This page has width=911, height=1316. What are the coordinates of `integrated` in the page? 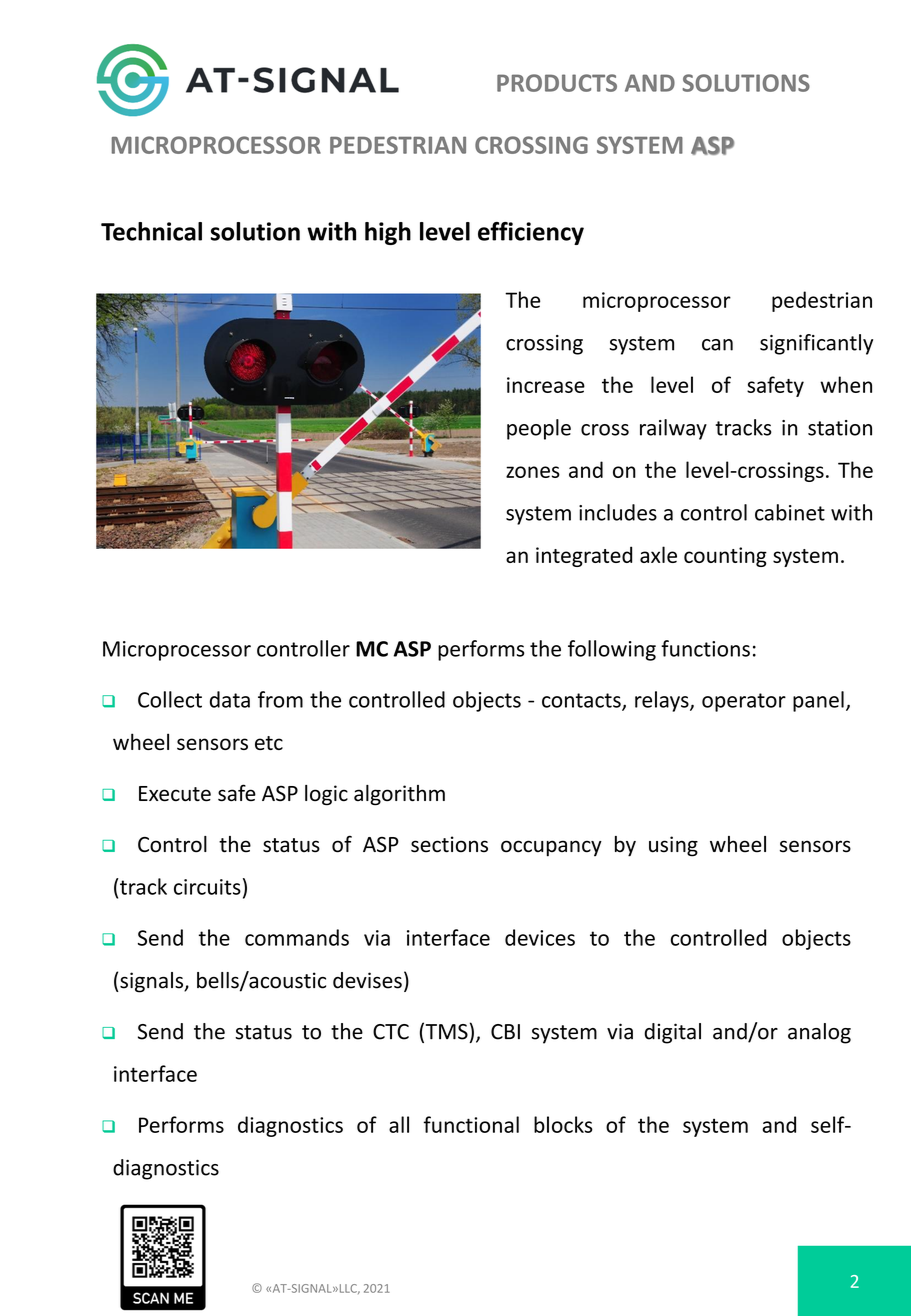 It's located at (584, 556).
